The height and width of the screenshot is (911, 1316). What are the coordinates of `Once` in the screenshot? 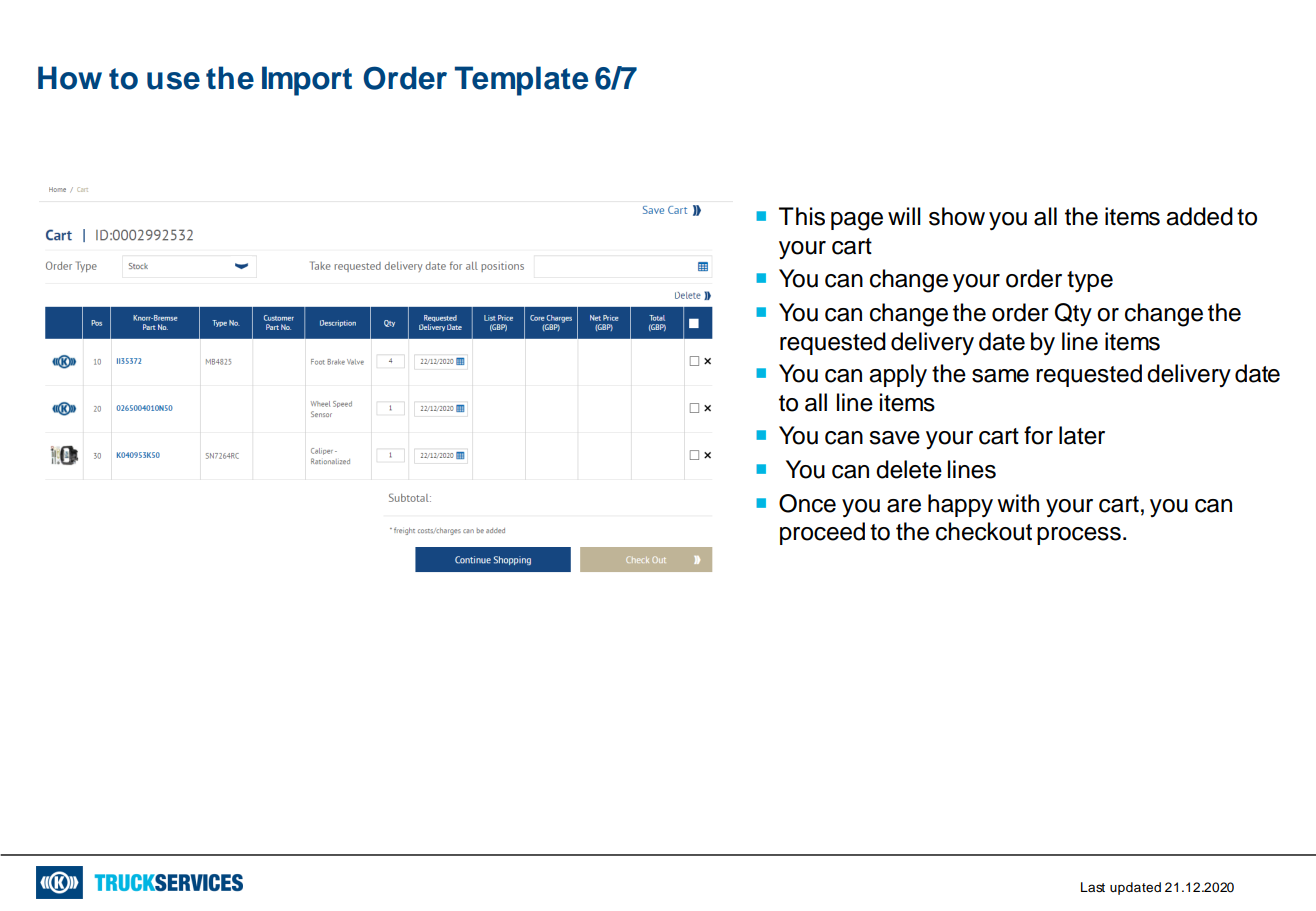 It's located at (807, 503).
